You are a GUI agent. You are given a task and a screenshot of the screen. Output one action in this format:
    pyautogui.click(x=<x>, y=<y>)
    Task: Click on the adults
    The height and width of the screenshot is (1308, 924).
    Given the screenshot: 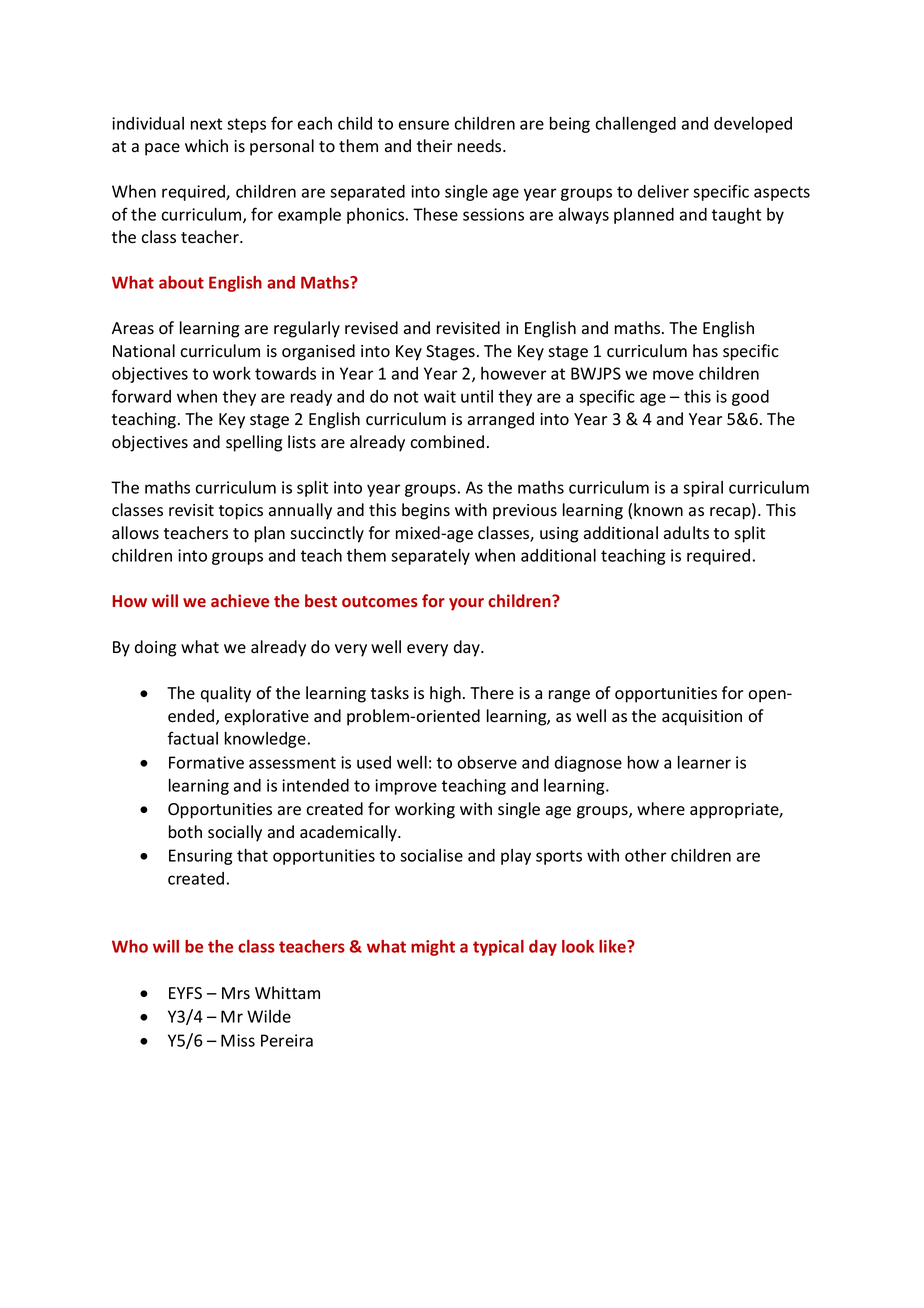 What is the action you would take?
    pyautogui.click(x=686, y=533)
